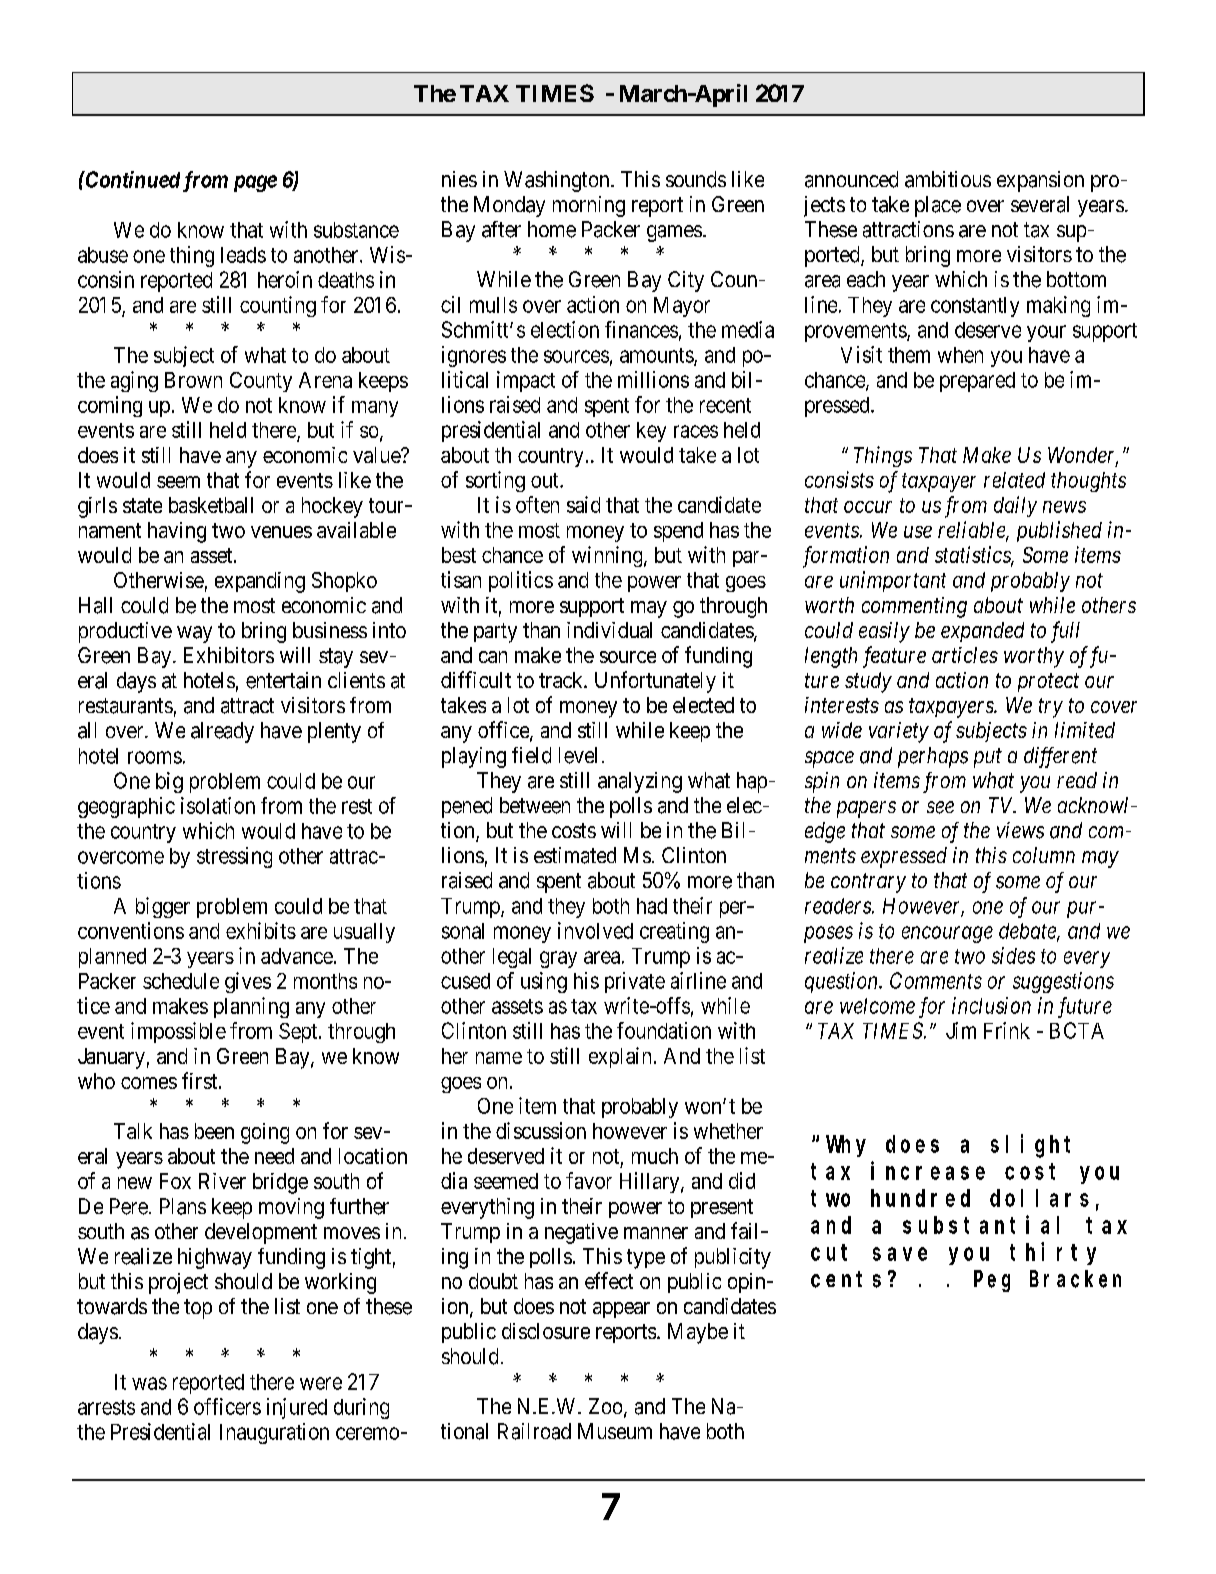  Describe the element at coordinates (234, 857) in the page. I see `stressing` at that location.
